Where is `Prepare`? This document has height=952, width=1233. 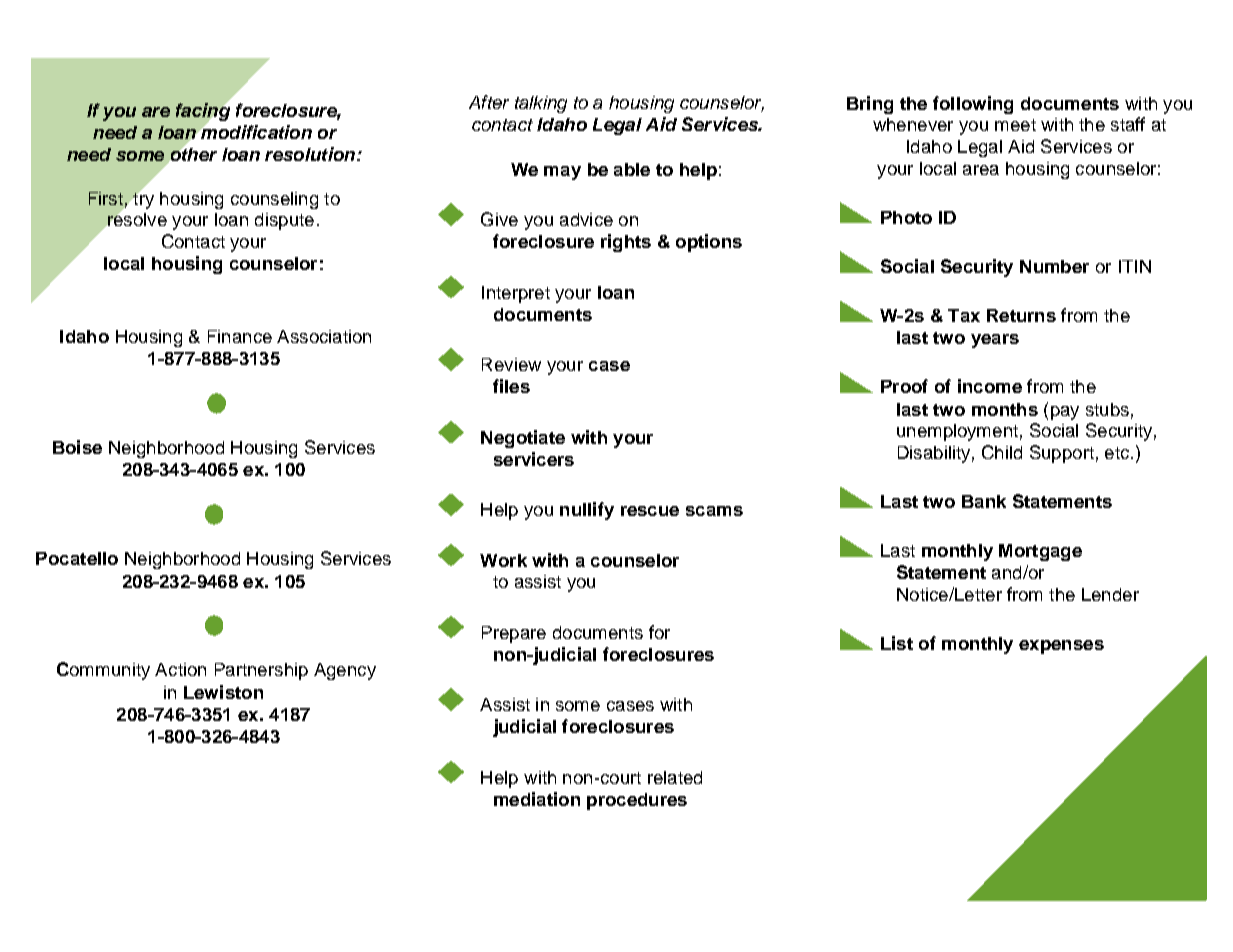 Prepare is located at coordinates (514, 634).
